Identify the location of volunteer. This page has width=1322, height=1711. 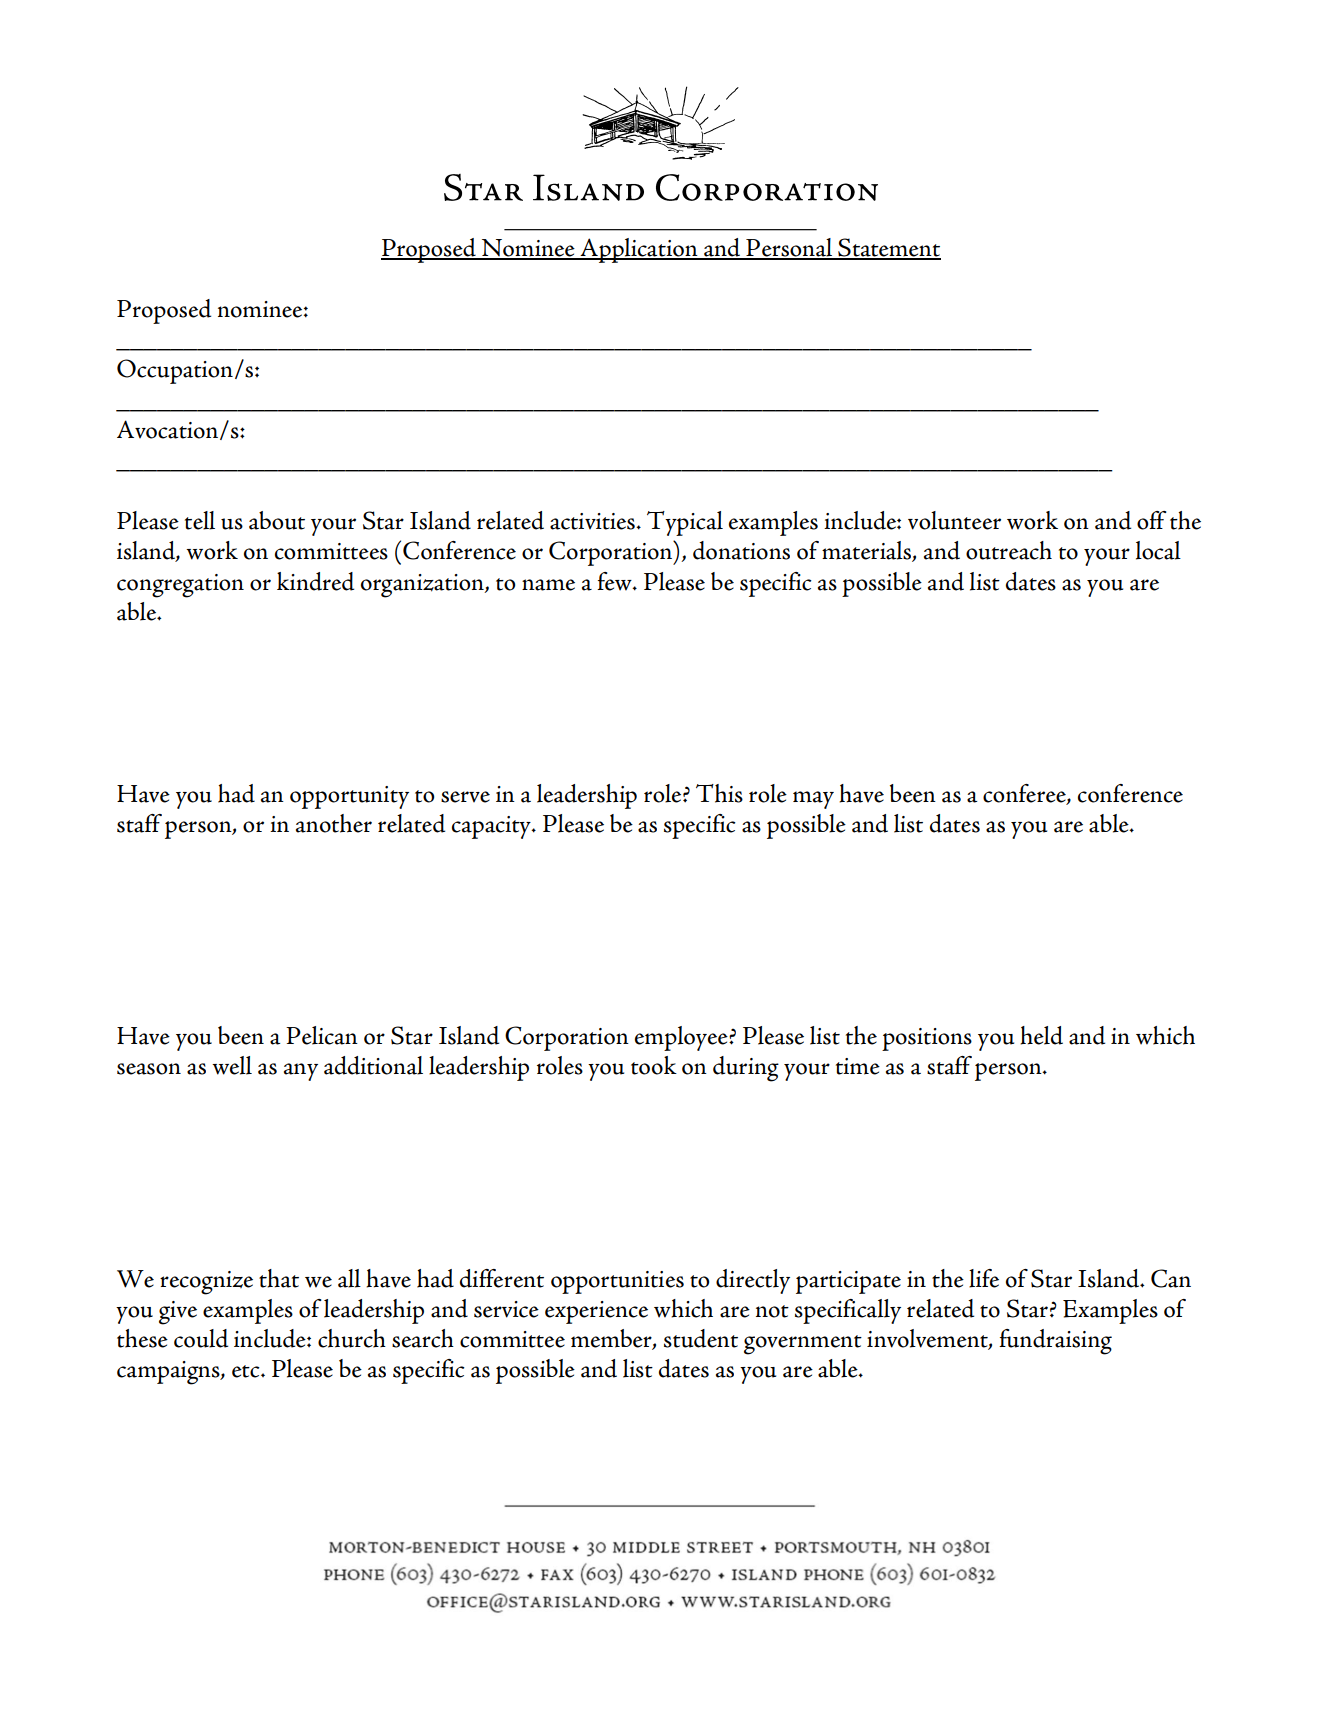
(954, 520).
